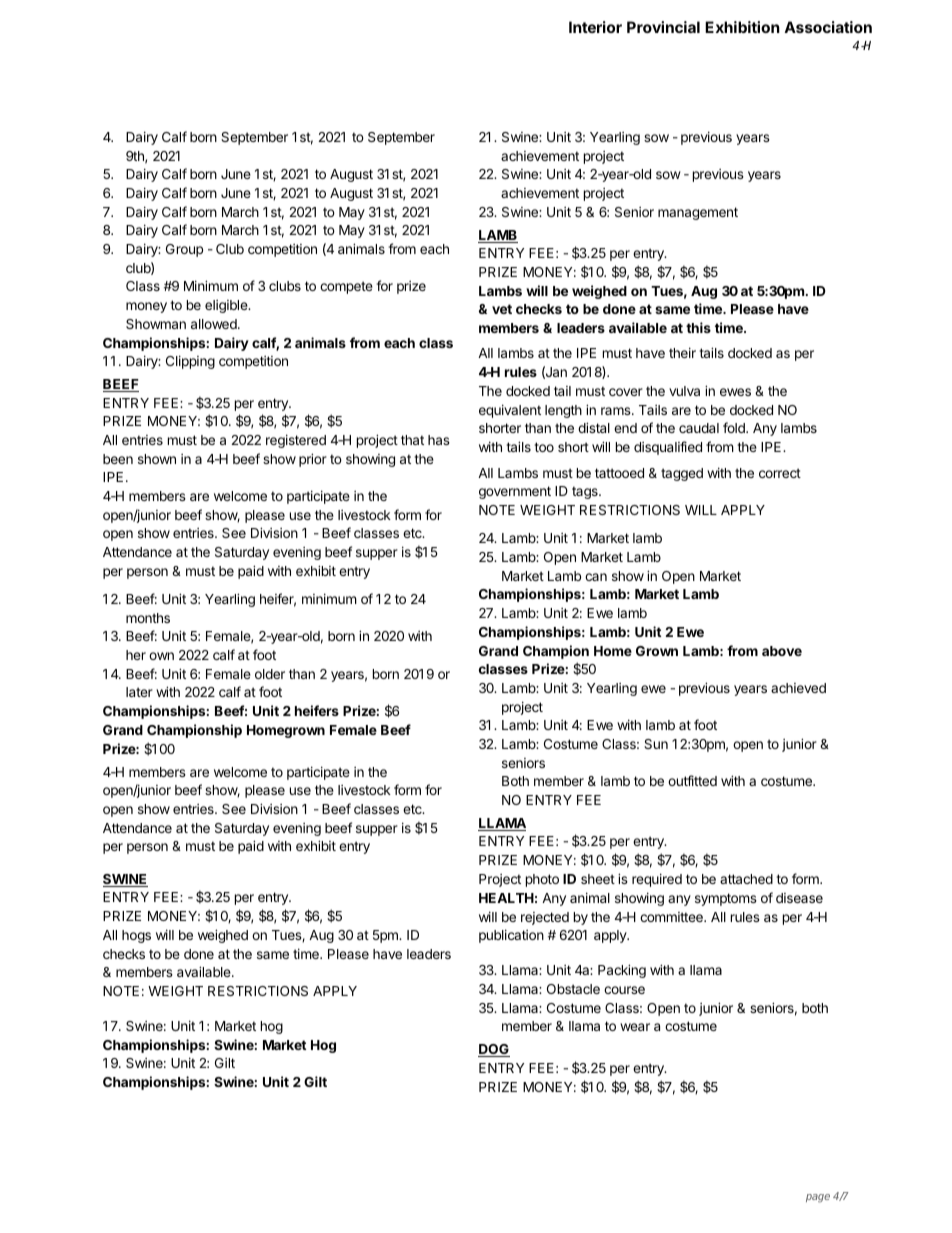  Describe the element at coordinates (542, 880) in the page. I see `photo` at that location.
